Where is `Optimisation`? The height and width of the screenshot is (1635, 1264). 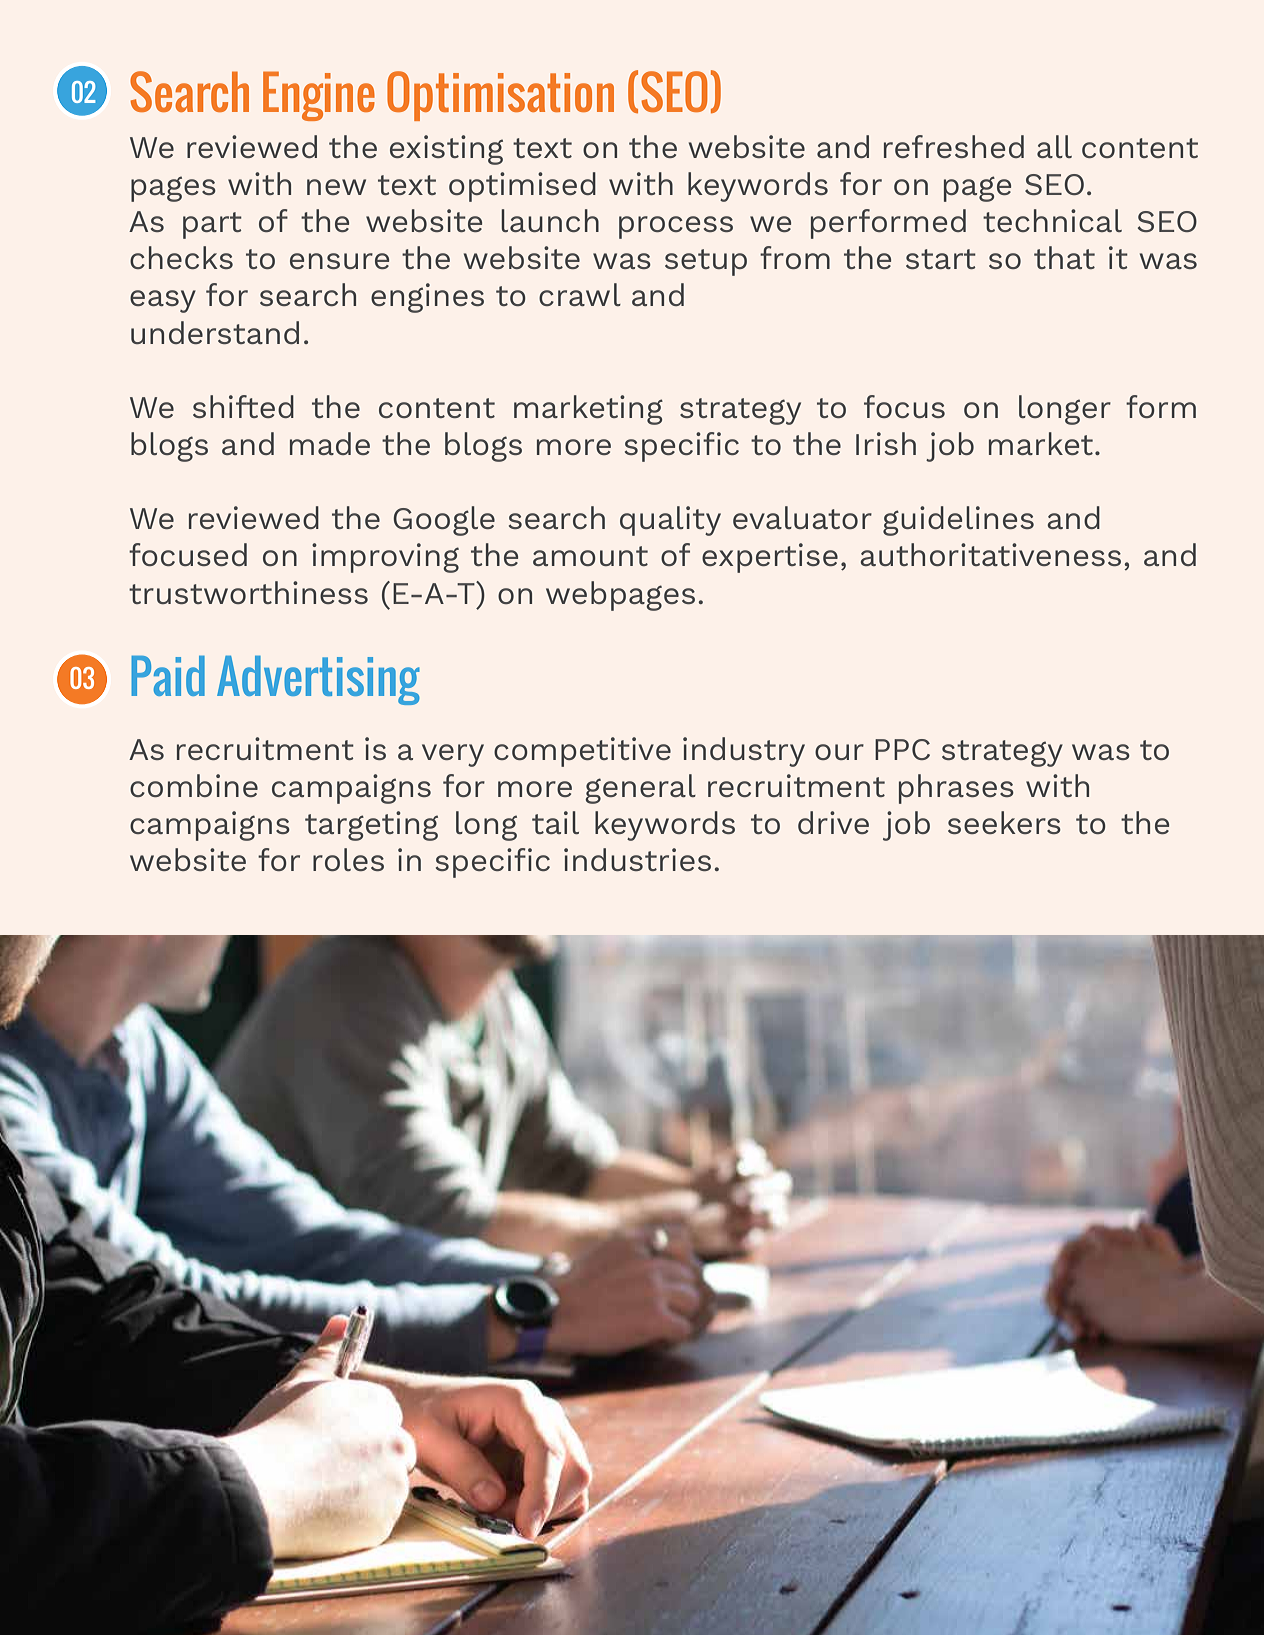 Optimisation is located at coordinates (500, 96).
